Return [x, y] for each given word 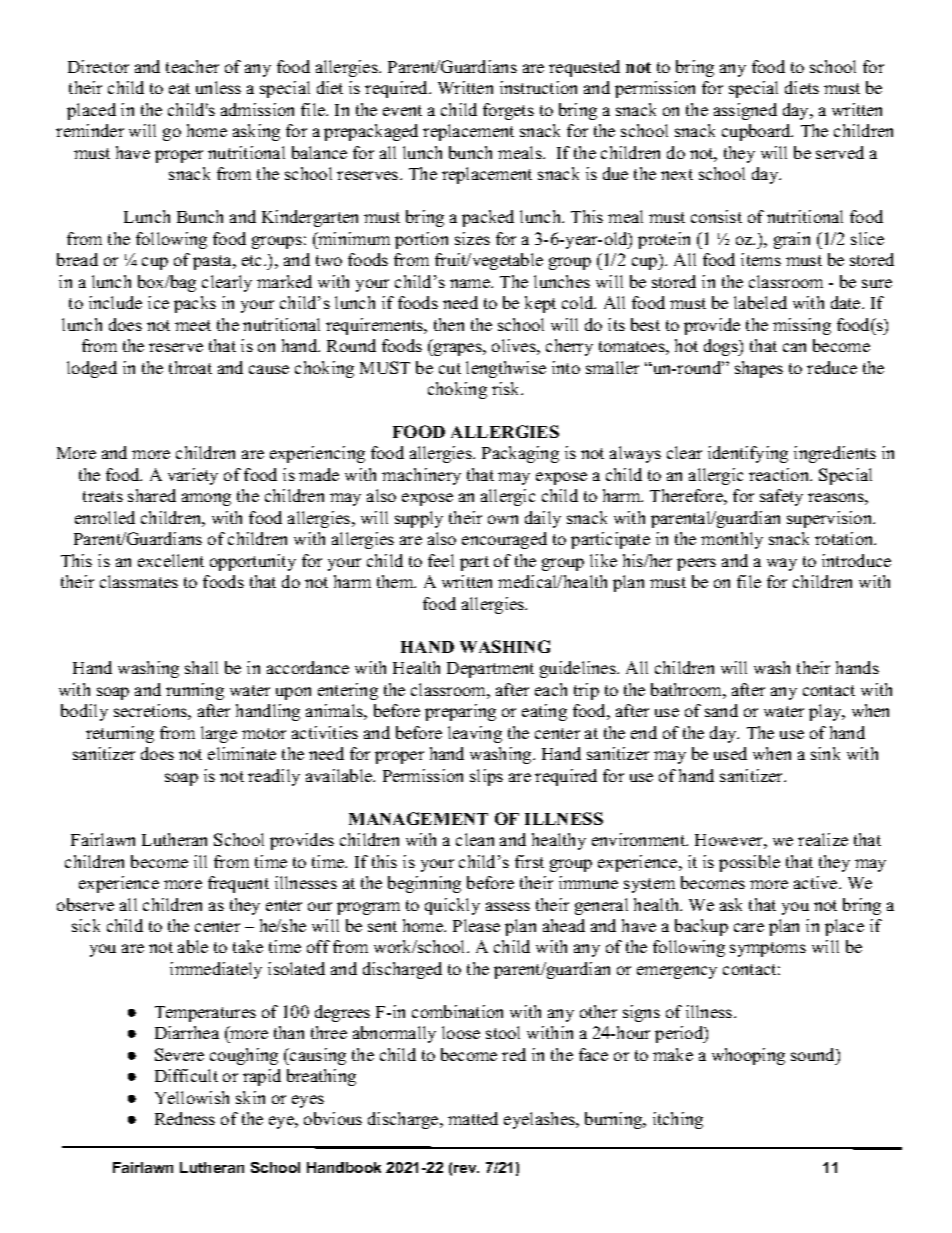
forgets [508, 111]
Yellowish [192, 1097]
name [471, 283]
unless [218, 87]
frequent [238, 884]
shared [152, 495]
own [503, 519]
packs [195, 304]
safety [781, 497]
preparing [460, 712]
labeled [760, 302]
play [826, 712]
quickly [452, 906]
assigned [745, 111]
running [195, 691]
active [817, 882]
